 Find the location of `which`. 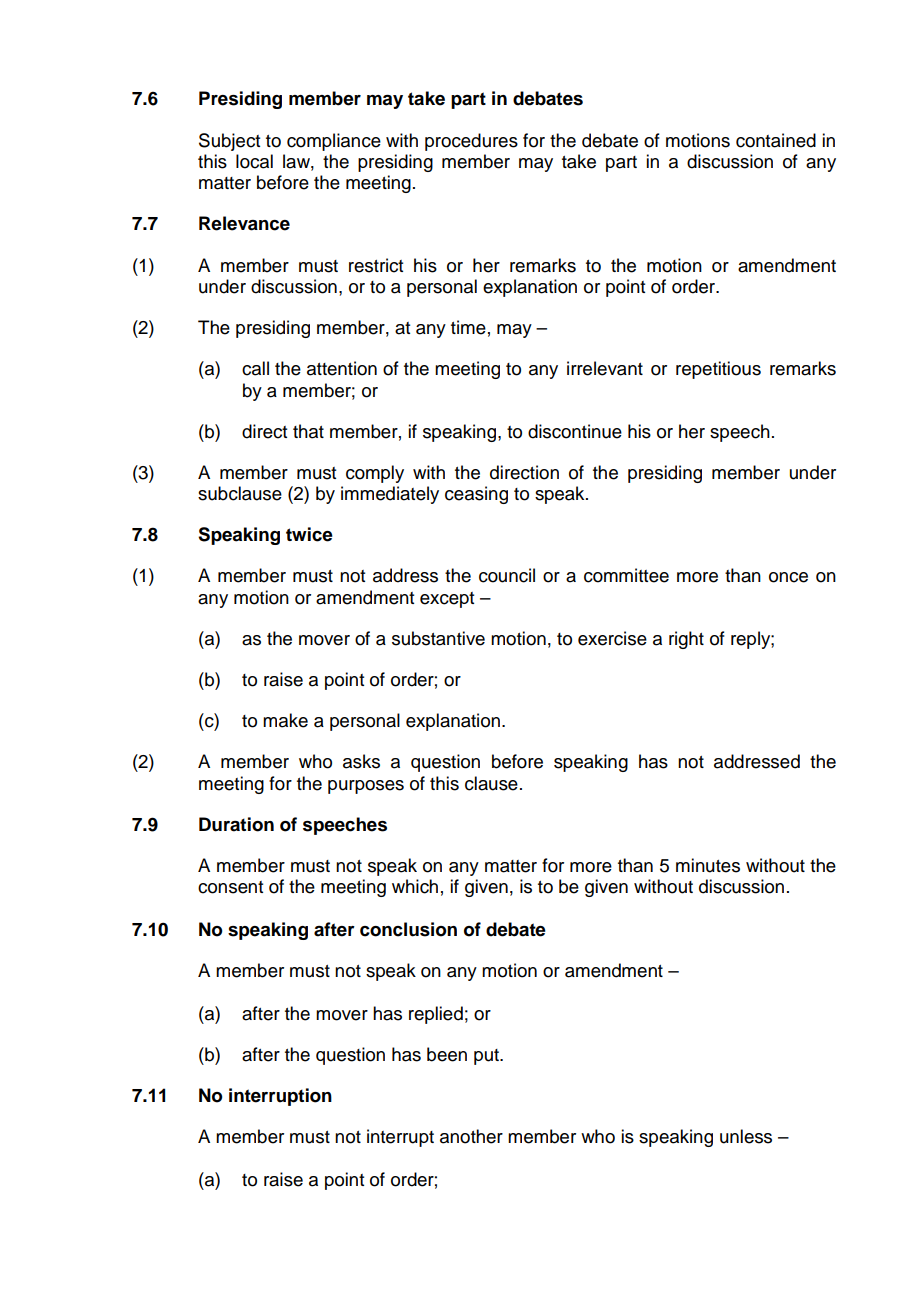

which is located at coordinates (415, 886).
